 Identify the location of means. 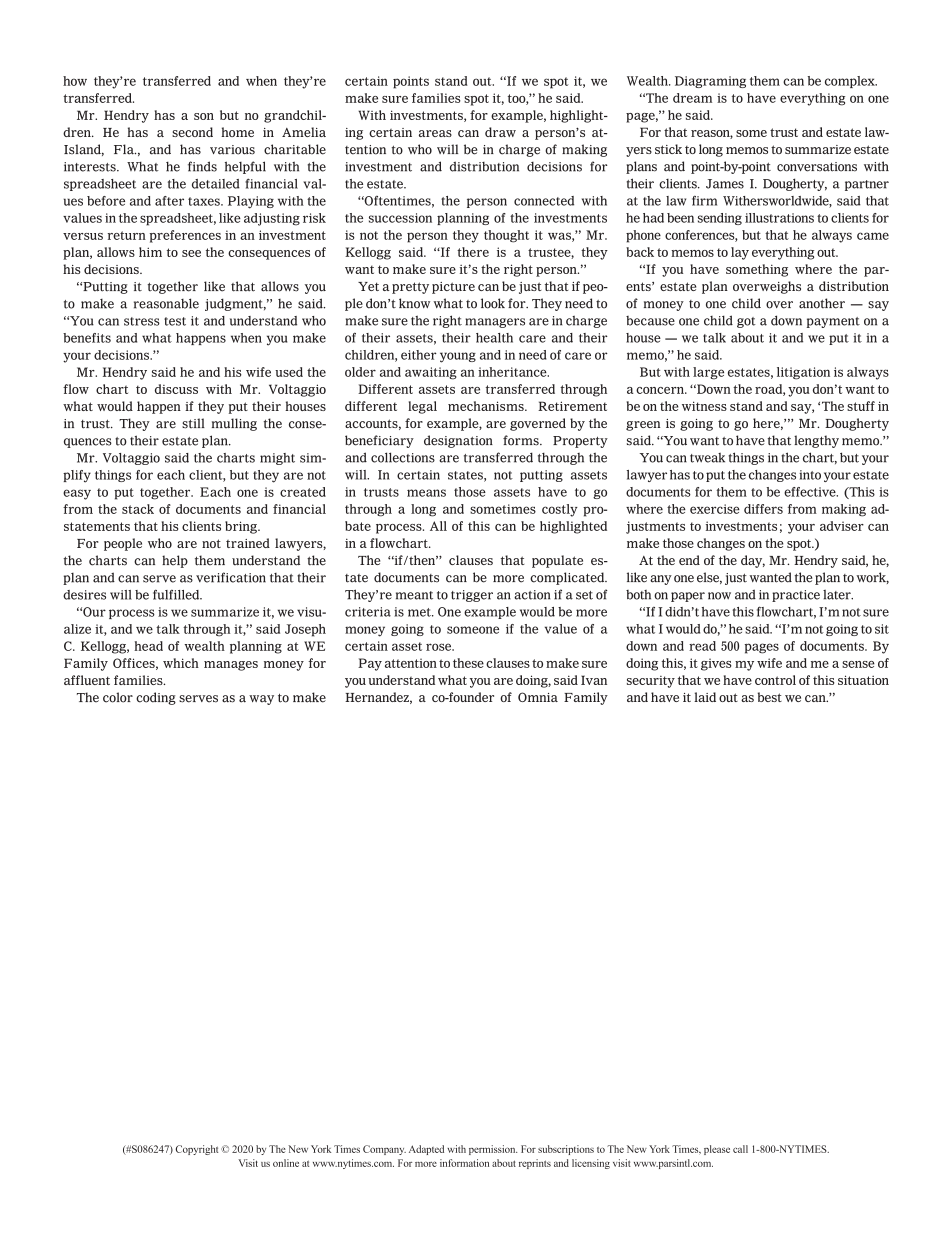
(426, 493).
